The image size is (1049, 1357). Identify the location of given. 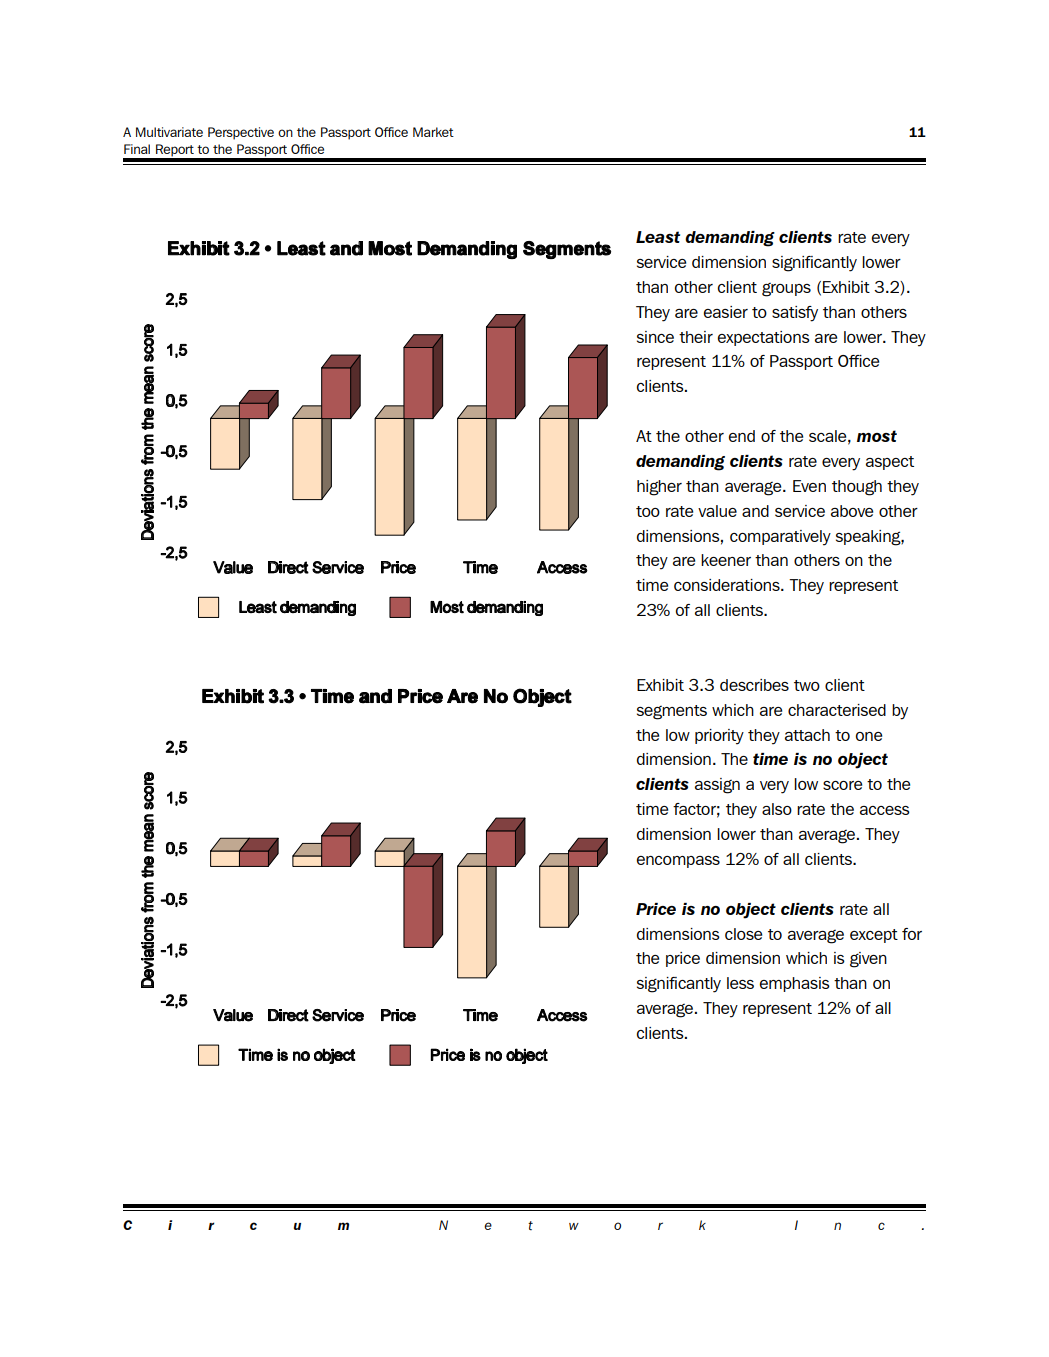
(868, 960).
